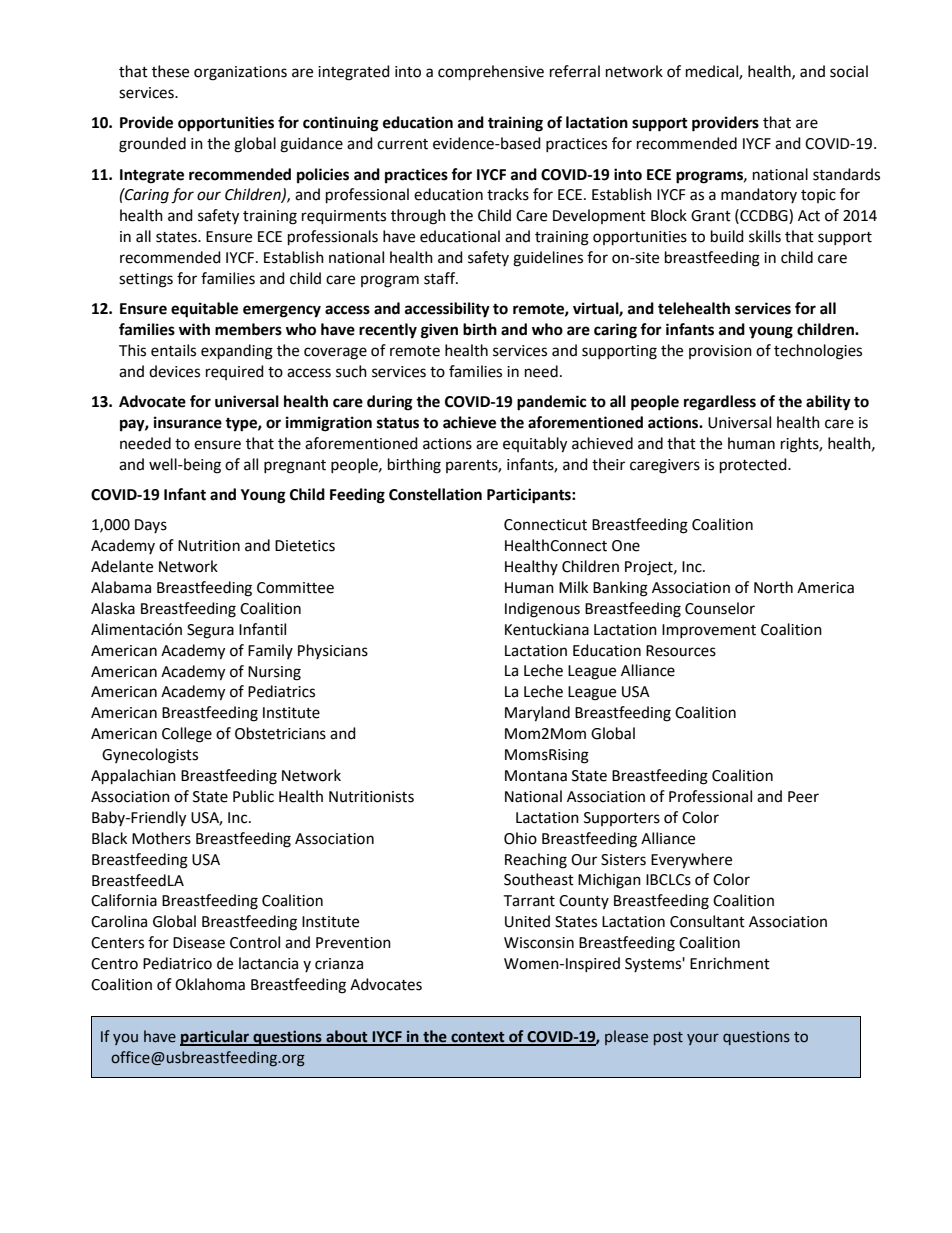 The height and width of the screenshot is (1233, 952). Describe the element at coordinates (491, 73) in the screenshot. I see `comprehensive` at that location.
